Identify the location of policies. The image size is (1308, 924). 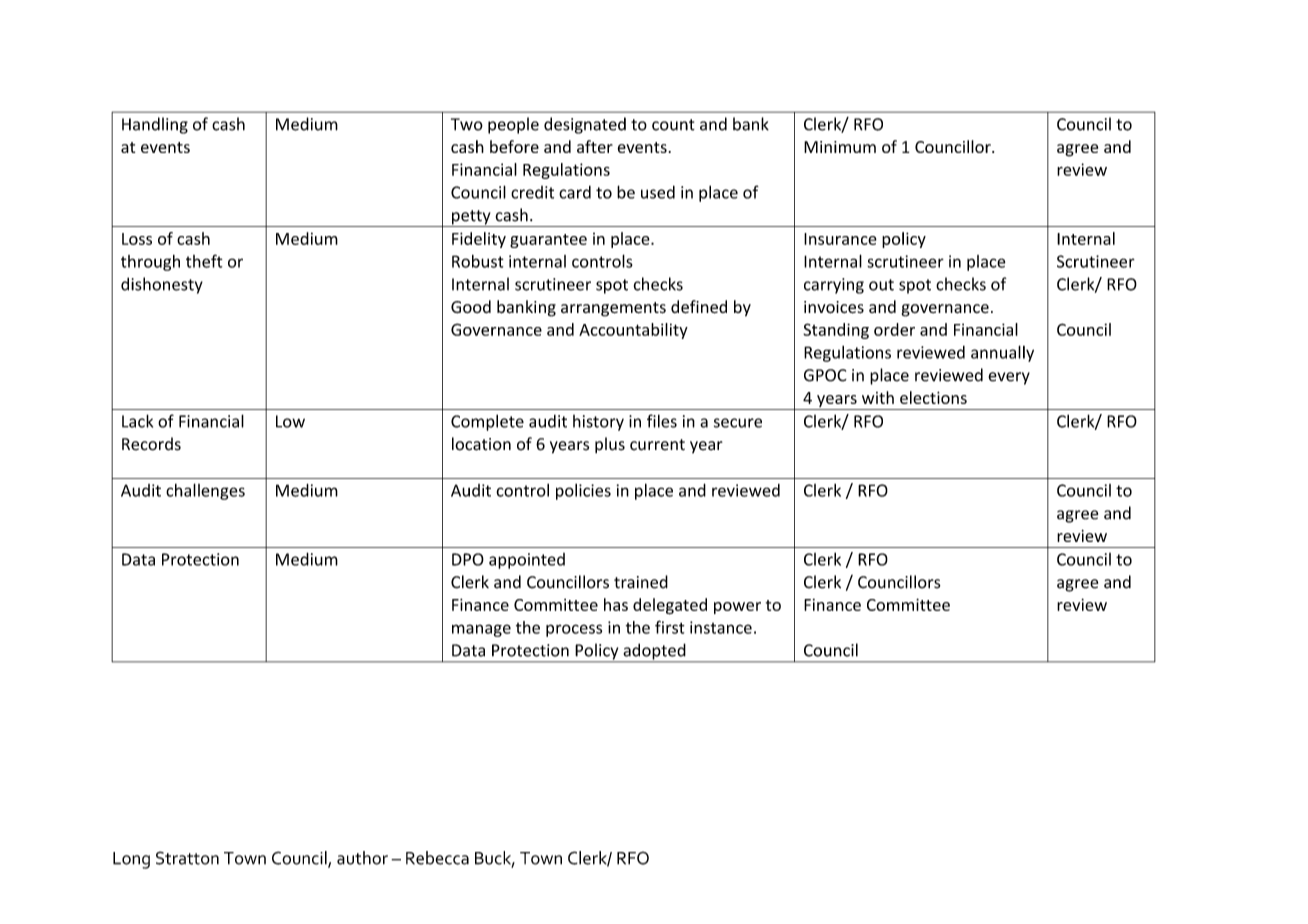
(583, 492).
